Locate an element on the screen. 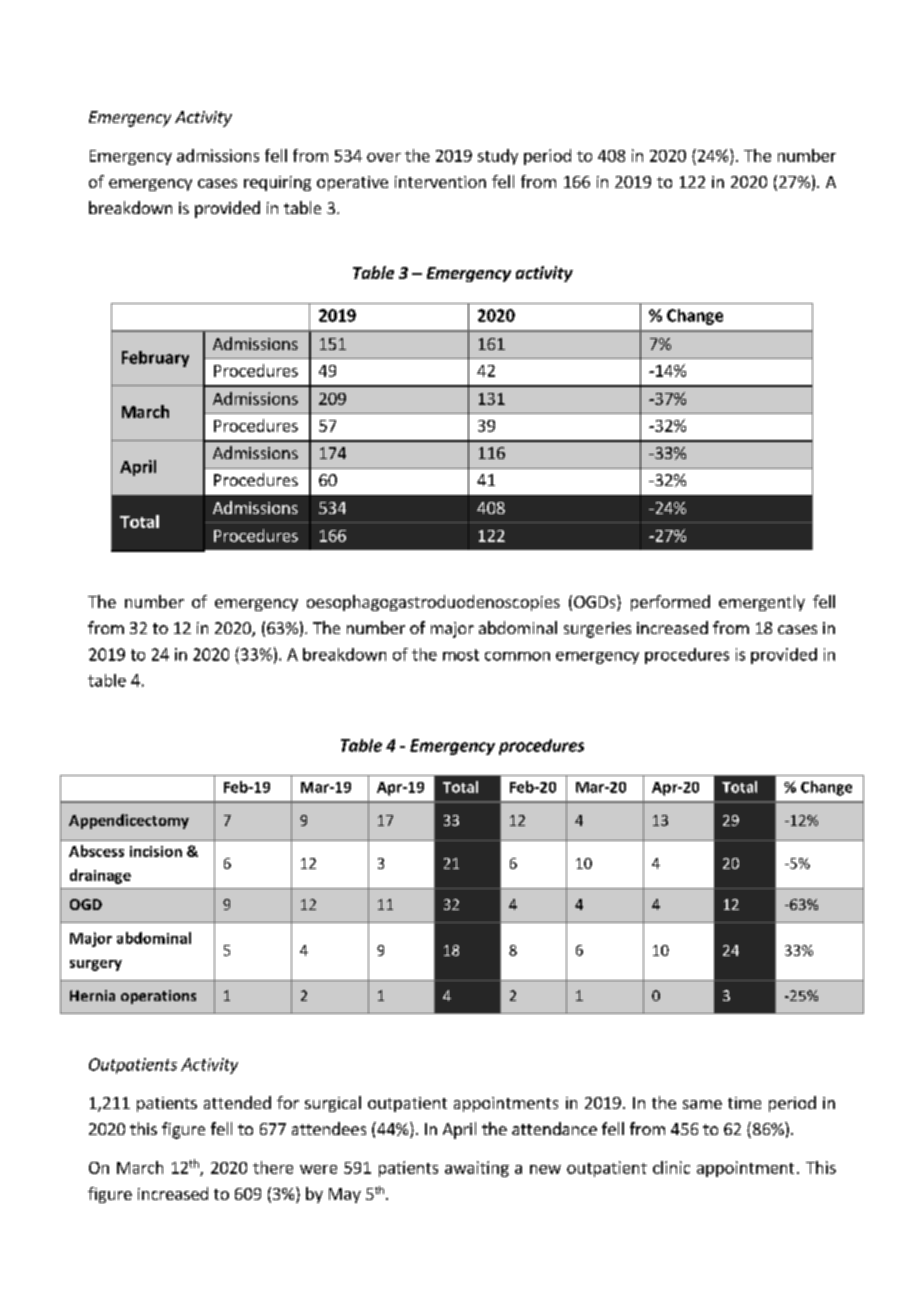  incision is located at coordinates (156, 851).
